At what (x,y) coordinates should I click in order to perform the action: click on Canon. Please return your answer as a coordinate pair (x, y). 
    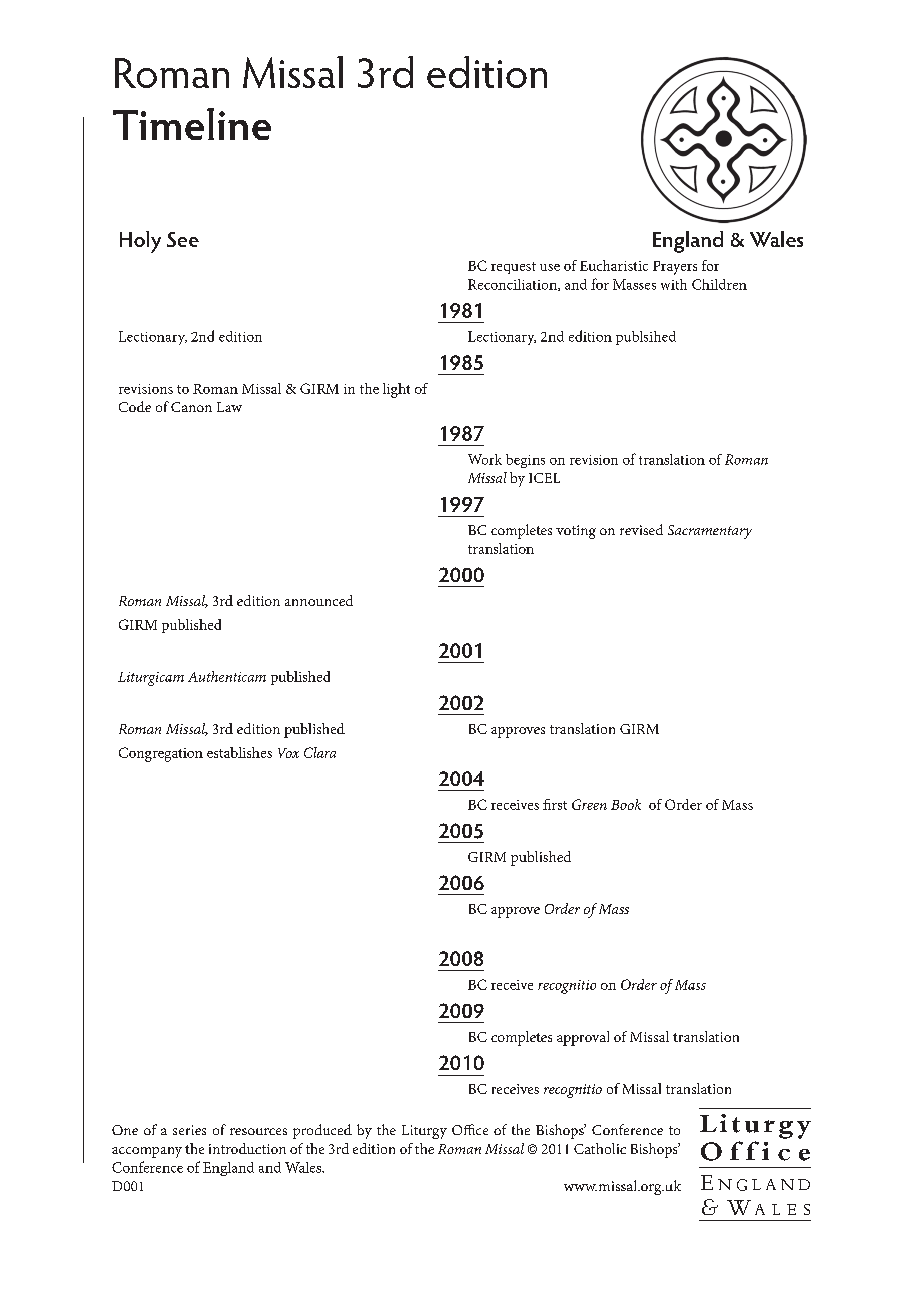
    Looking at the image, I should click on (191, 407).
